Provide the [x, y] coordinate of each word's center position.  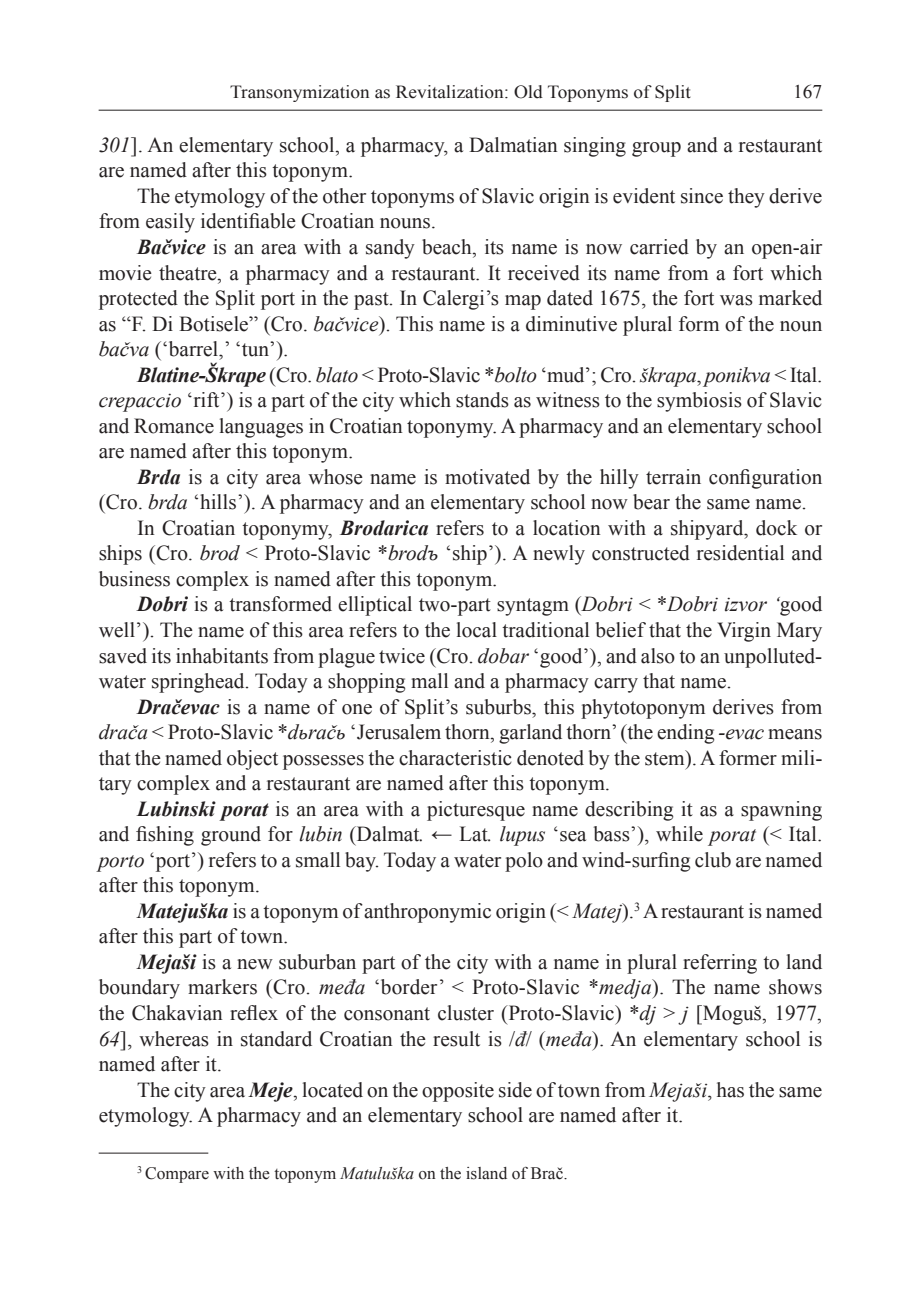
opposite [458, 1092]
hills [218, 502]
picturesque [476, 811]
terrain [673, 477]
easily [170, 223]
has [730, 1090]
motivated [487, 477]
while [679, 834]
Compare [177, 1175]
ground [231, 836]
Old [528, 92]
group [656, 149]
